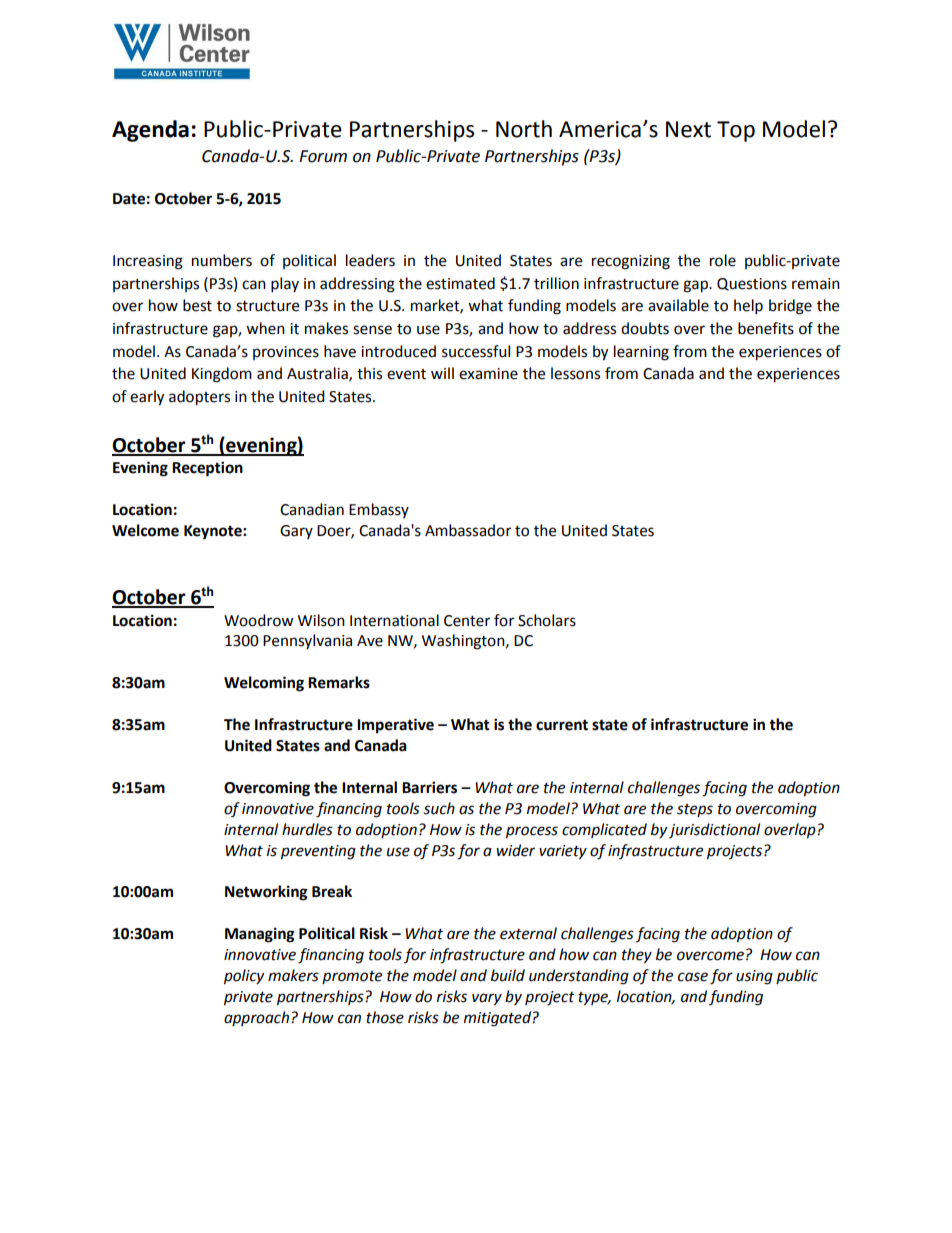  Describe the element at coordinates (150, 131) in the image. I see `Agenda` at that location.
